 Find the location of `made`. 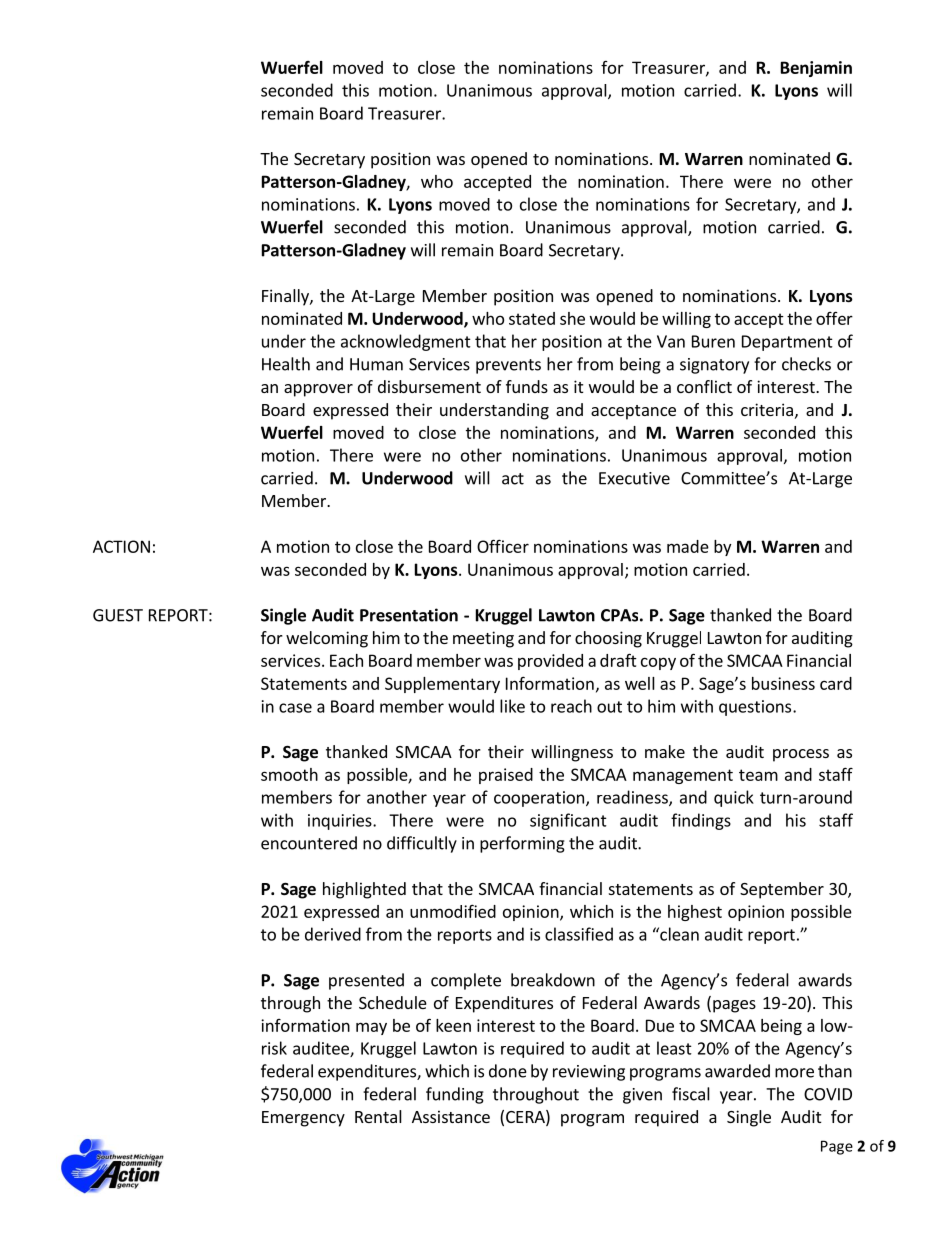

made is located at coordinates (688, 546).
